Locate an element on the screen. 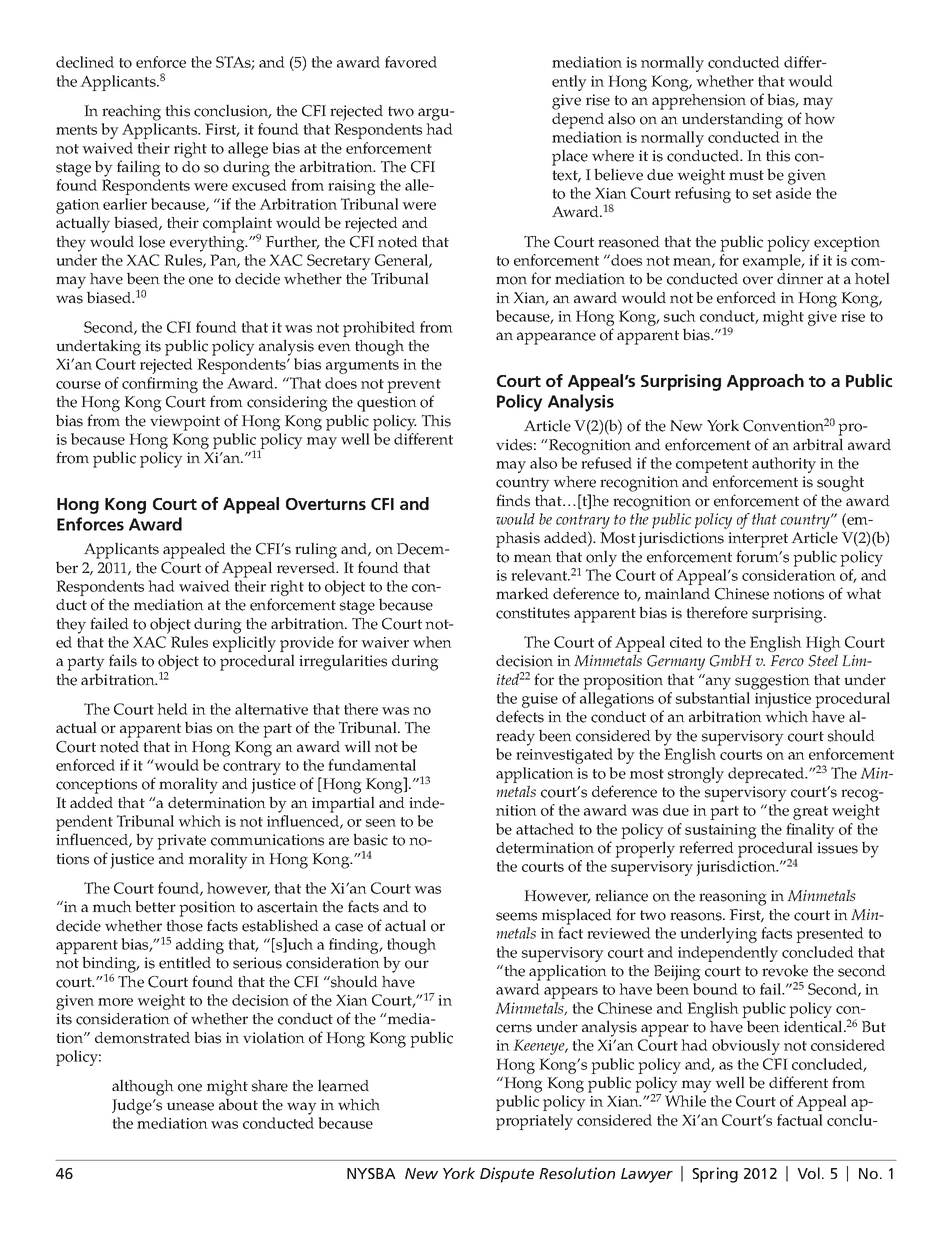  authority is located at coordinates (784, 465).
